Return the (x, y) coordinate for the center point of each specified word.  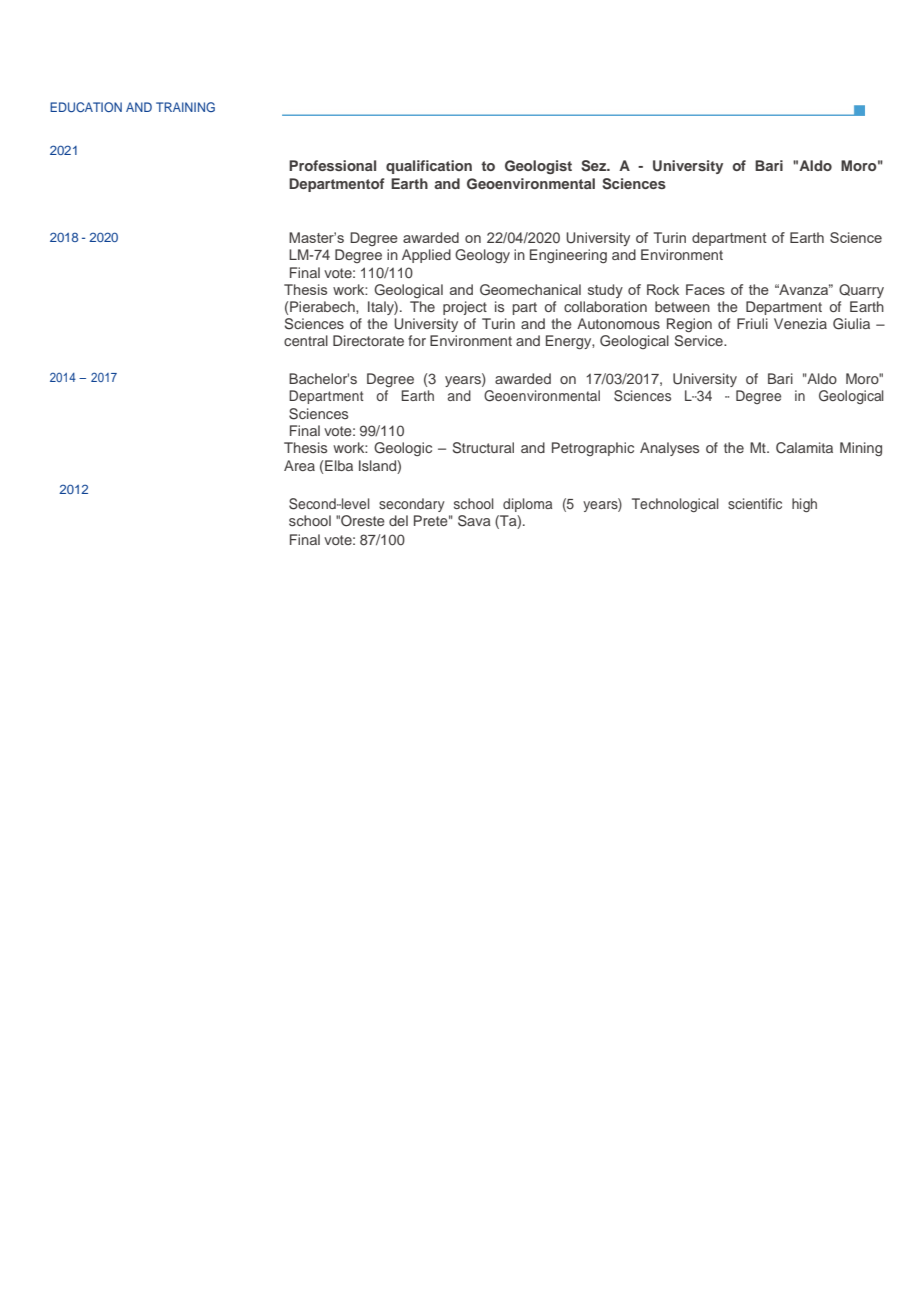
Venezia (800, 323)
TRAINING (185, 107)
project (465, 308)
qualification (429, 167)
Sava (474, 521)
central (306, 340)
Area (299, 465)
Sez (595, 166)
